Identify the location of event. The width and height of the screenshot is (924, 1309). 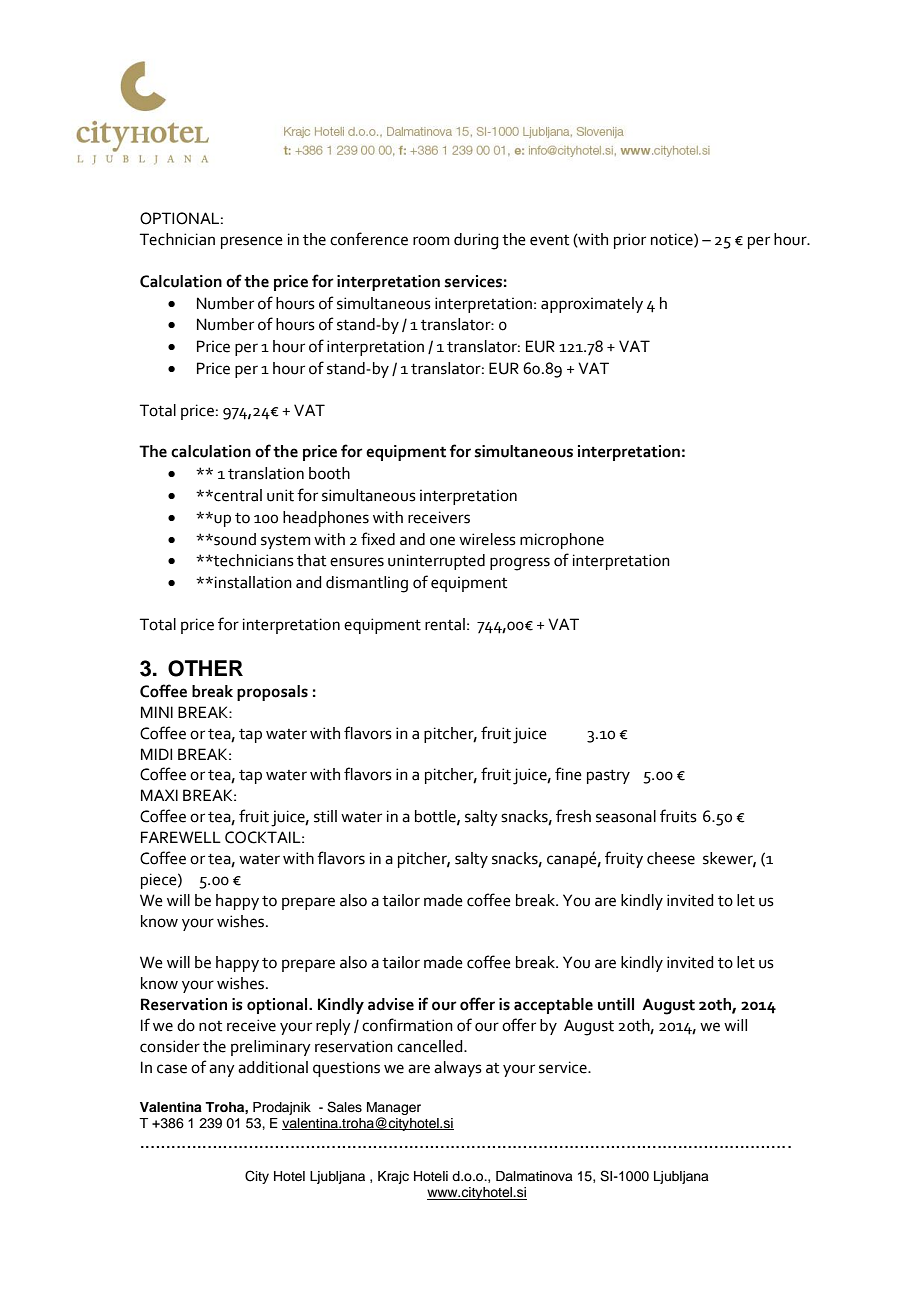
(549, 240).
